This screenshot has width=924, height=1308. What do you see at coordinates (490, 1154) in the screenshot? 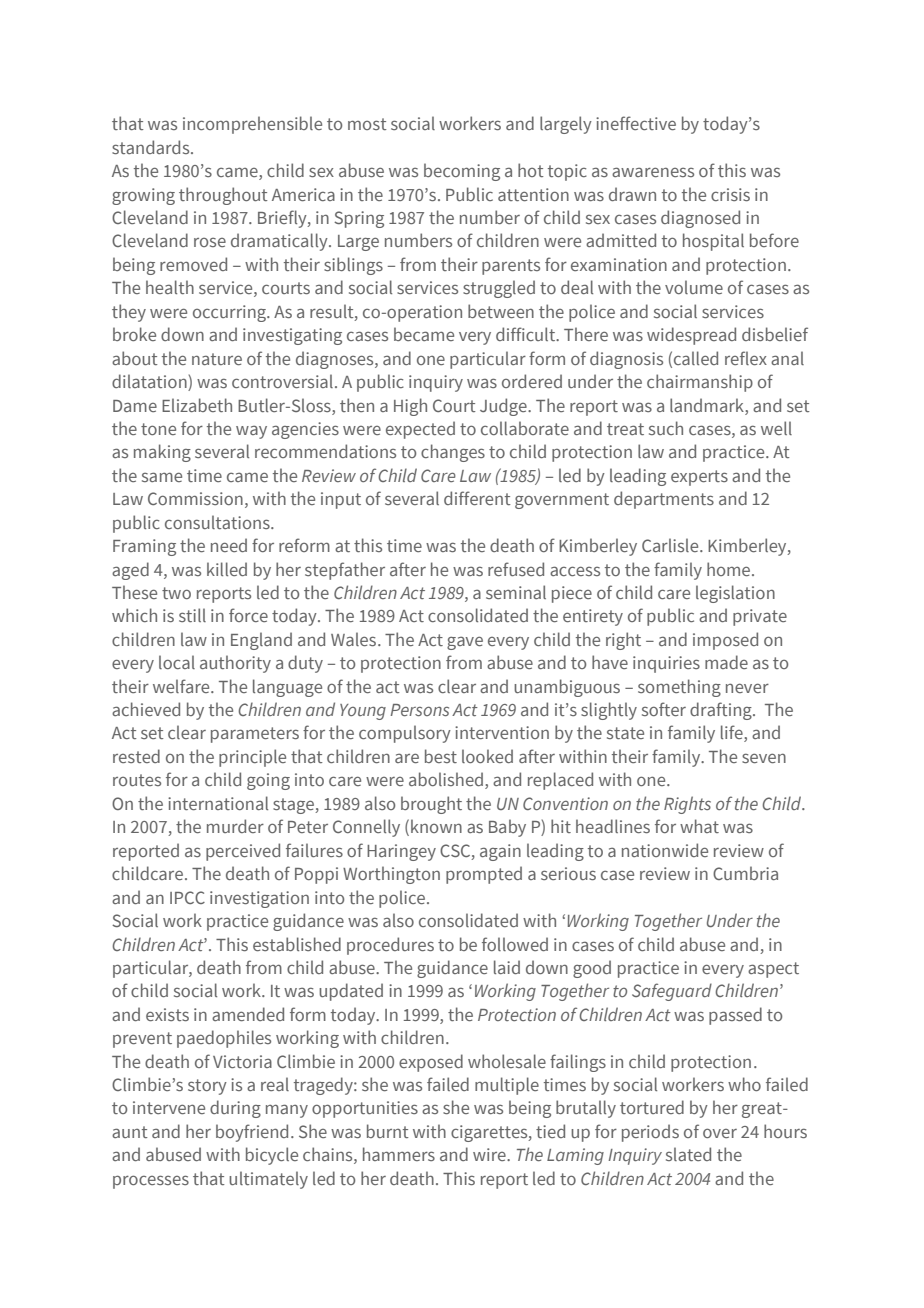
I see `wire` at bounding box center [490, 1154].
